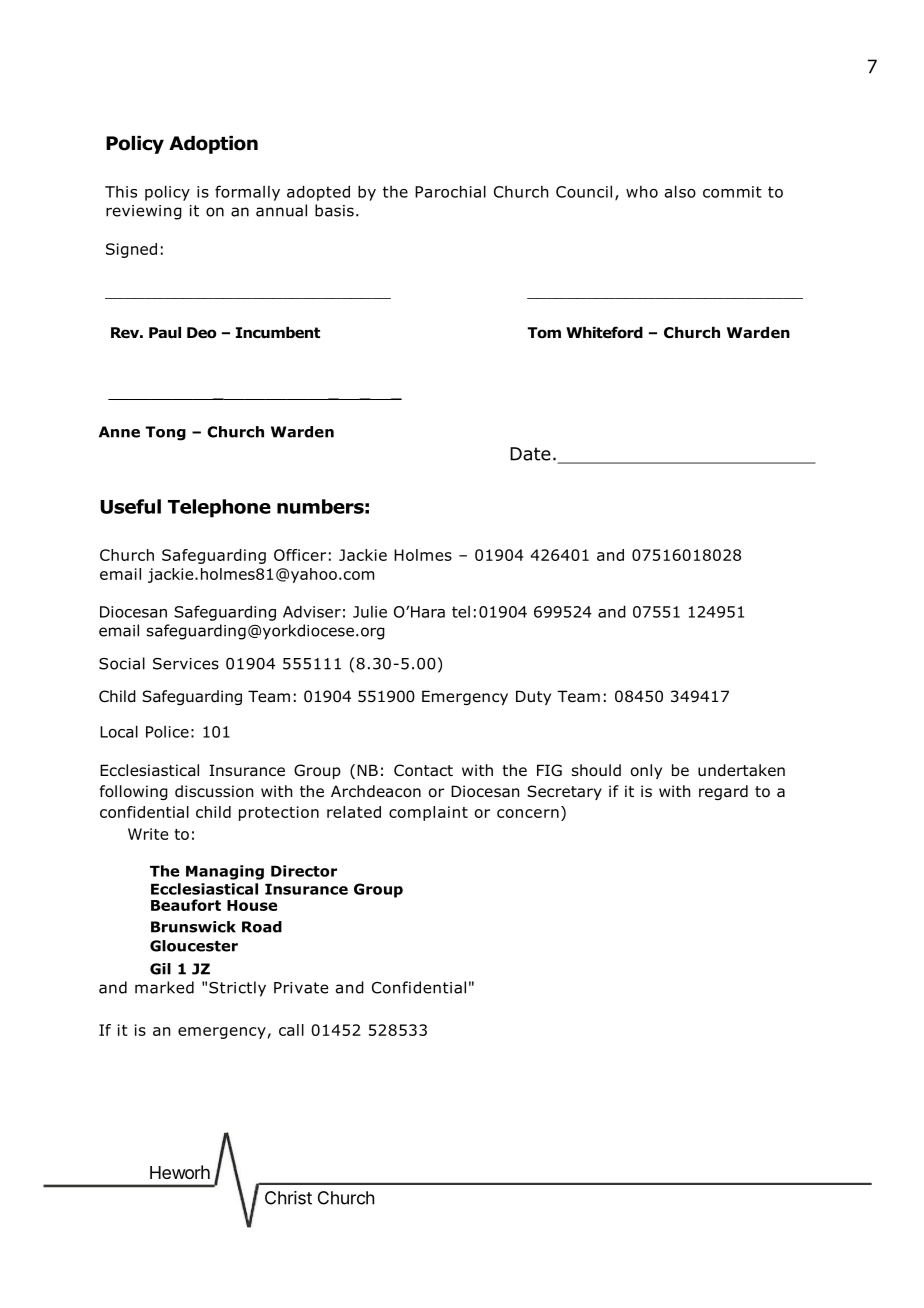 The width and height of the screenshot is (924, 1308). What do you see at coordinates (301, 988) in the screenshot?
I see `Private` at bounding box center [301, 988].
